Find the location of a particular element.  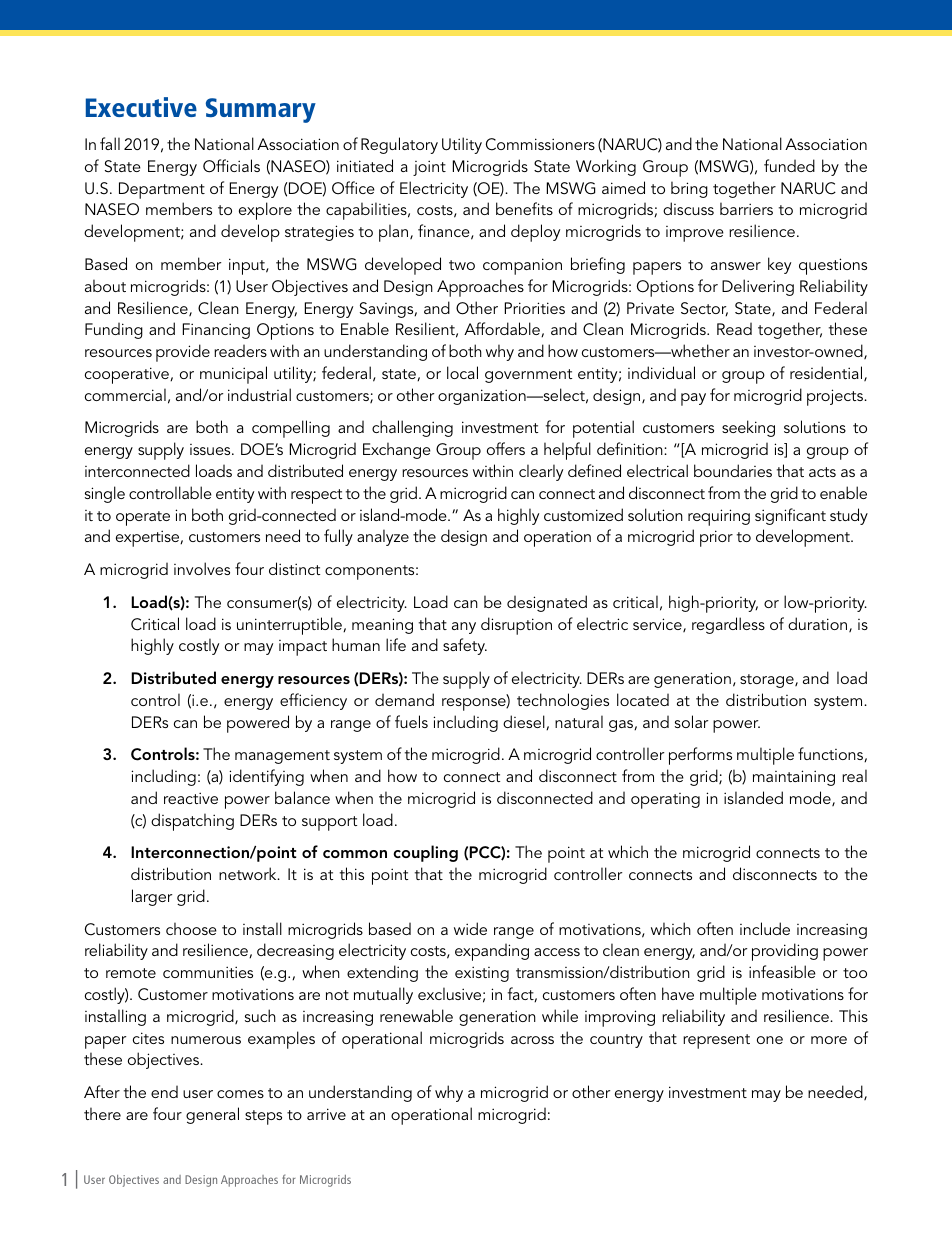

Commissioners is located at coordinates (540, 144).
